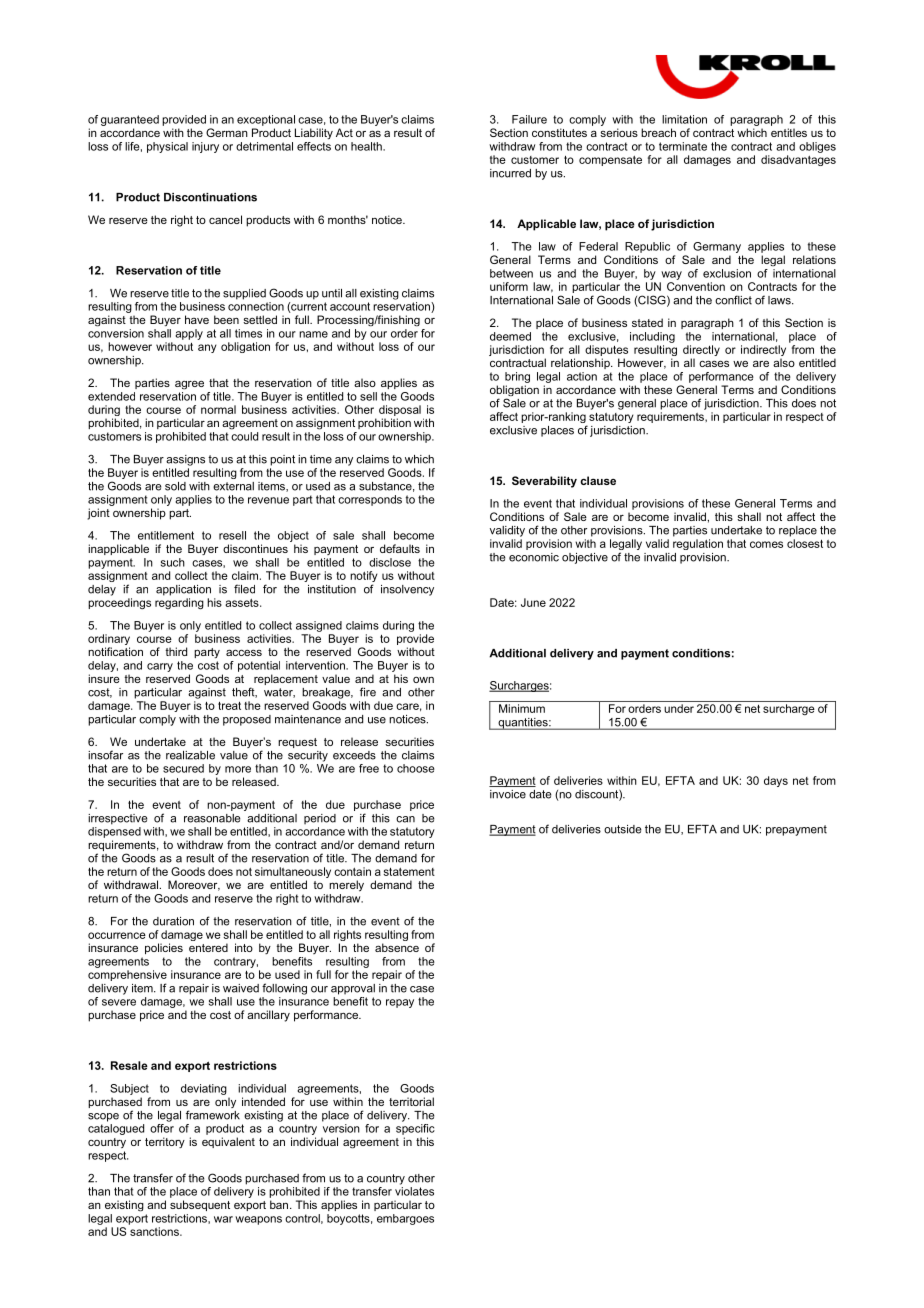  I want to click on violates, so click(414, 1191).
